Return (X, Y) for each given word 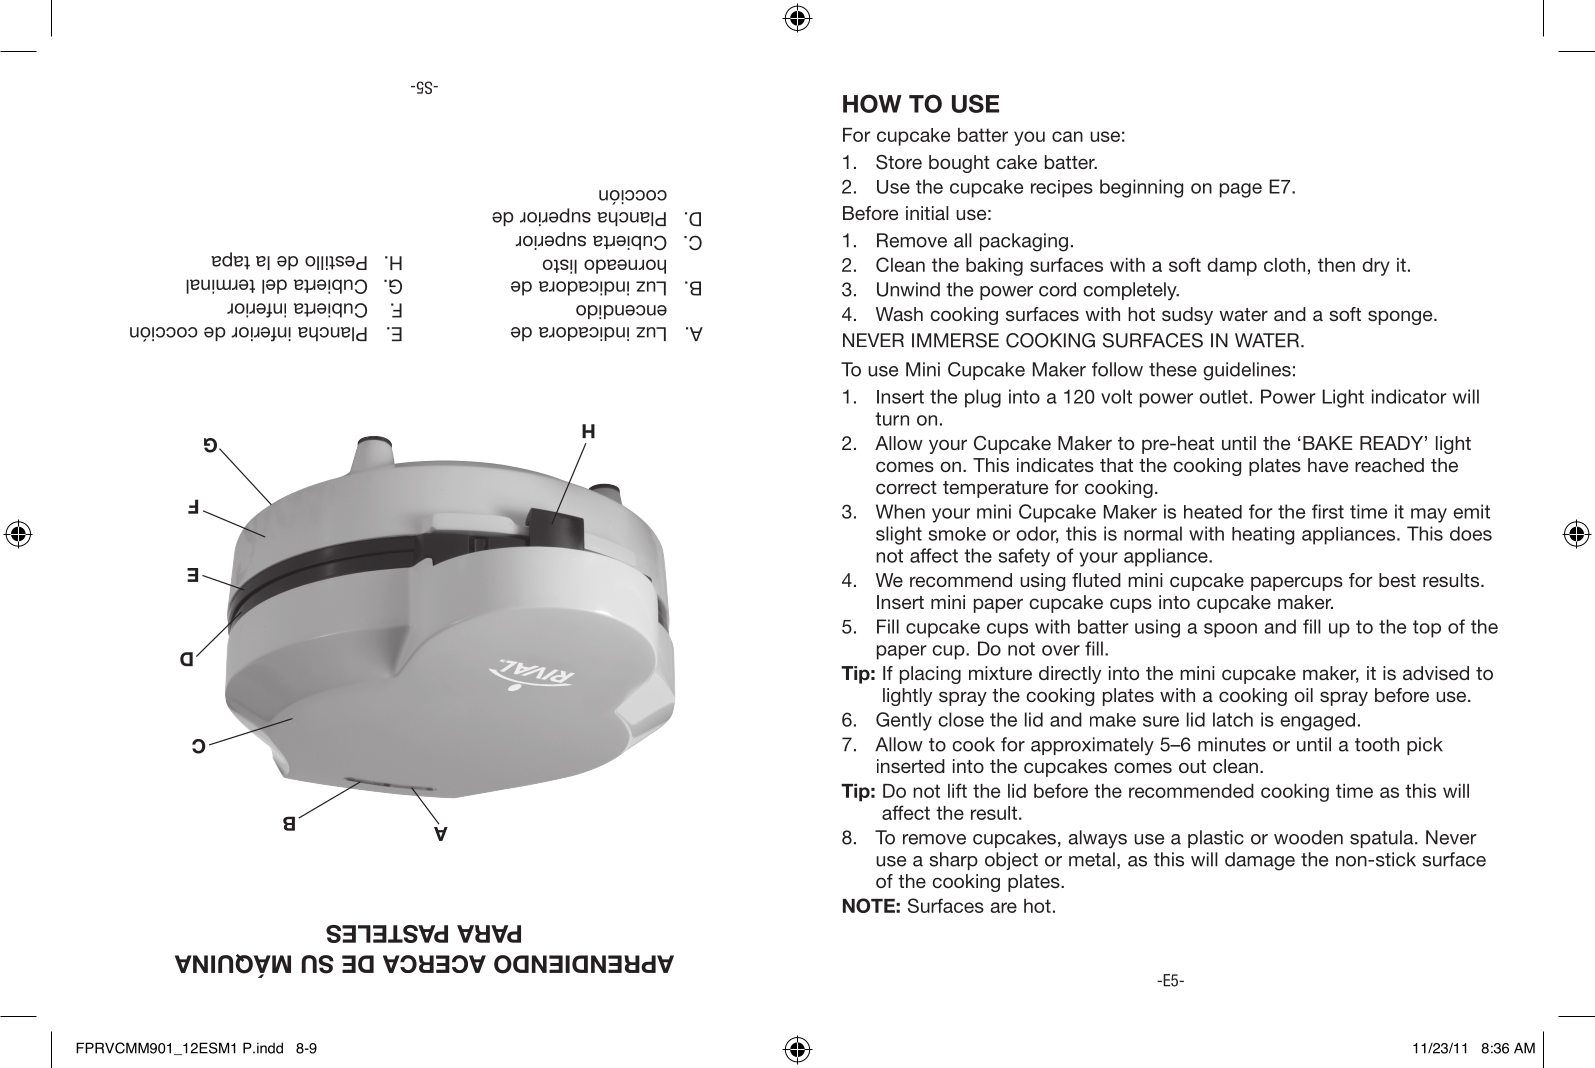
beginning (1141, 188)
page (1241, 190)
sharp (953, 861)
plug (983, 398)
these (1173, 369)
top (1427, 629)
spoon (1230, 630)
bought (959, 164)
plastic (1216, 839)
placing (930, 675)
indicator (1409, 396)
